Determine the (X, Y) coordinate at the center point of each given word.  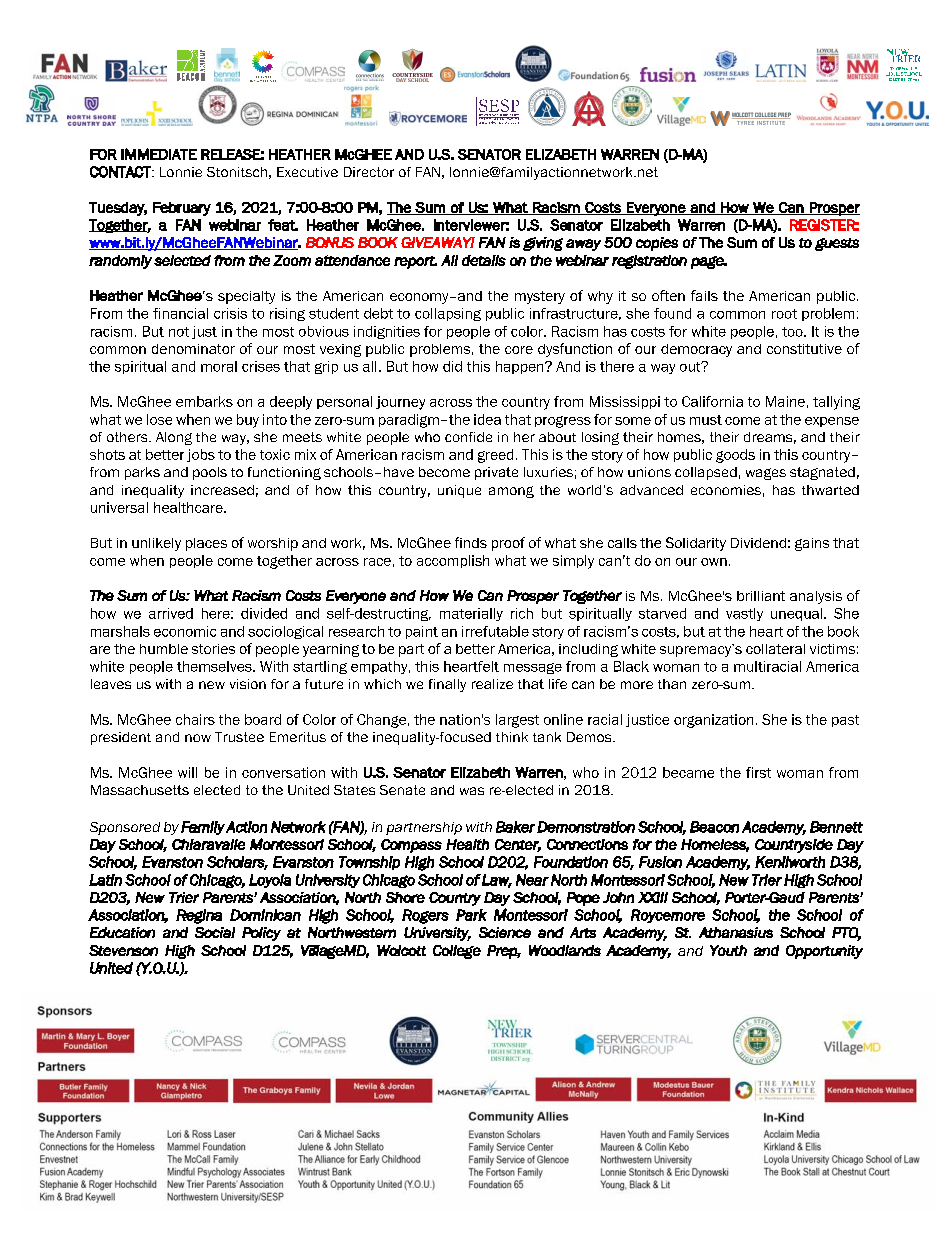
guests (837, 244)
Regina (199, 916)
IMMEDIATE (159, 154)
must (706, 420)
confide (468, 437)
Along (174, 438)
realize (492, 684)
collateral (775, 649)
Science (505, 932)
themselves (215, 666)
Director (369, 172)
